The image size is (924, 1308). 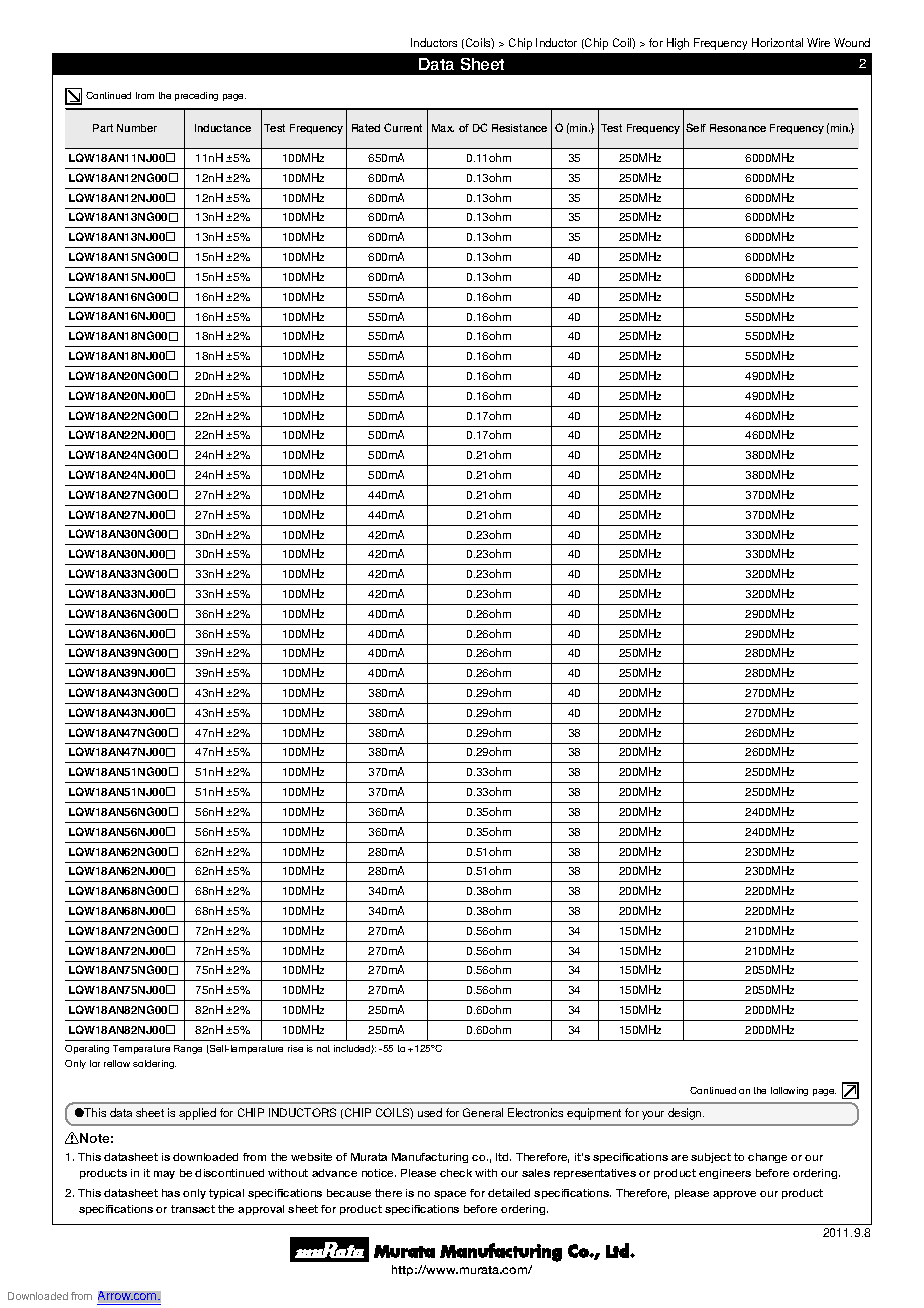 What do you see at coordinates (738, 128) in the page?
I see `Resonance` at bounding box center [738, 128].
